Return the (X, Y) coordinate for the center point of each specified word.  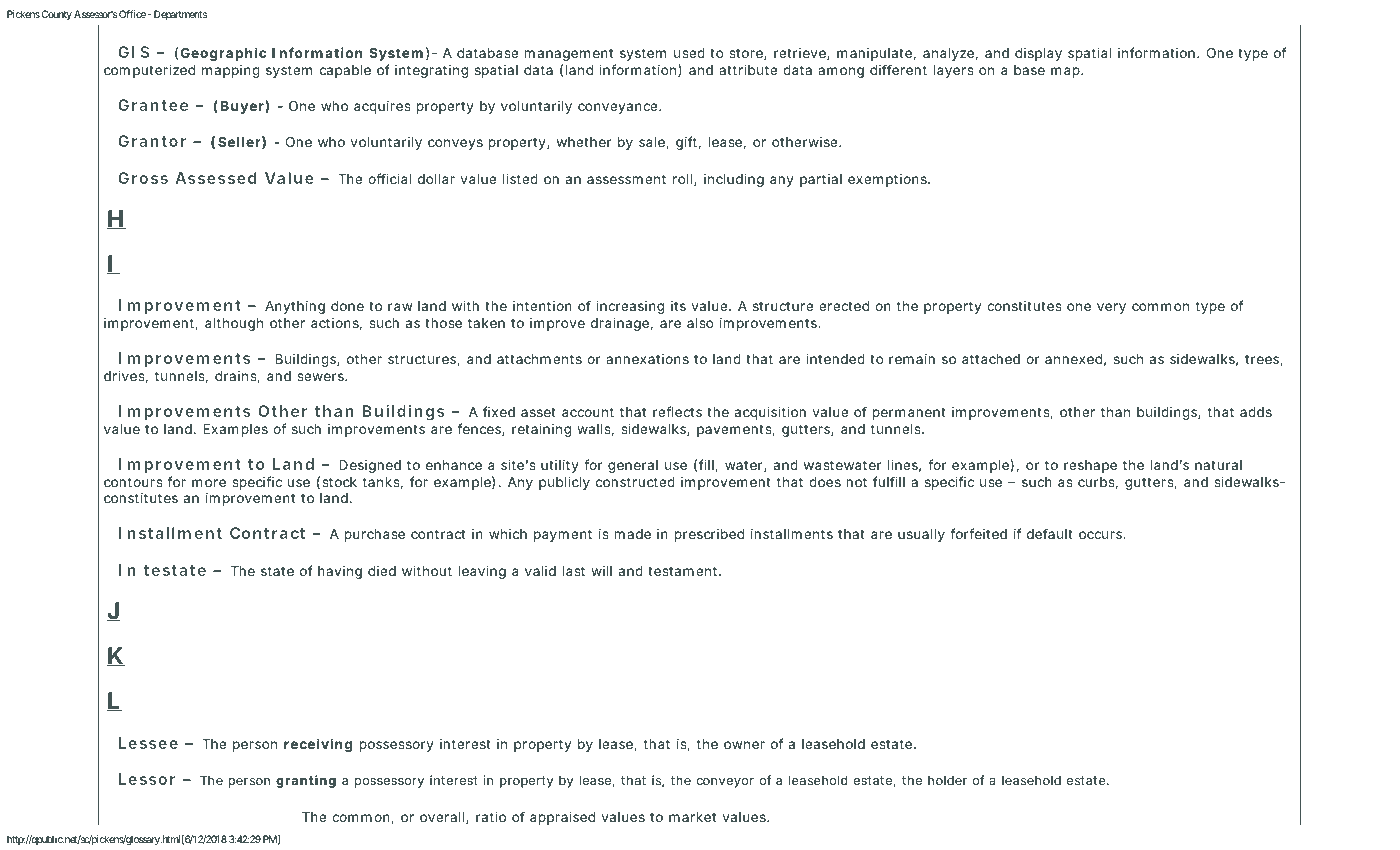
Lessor (146, 779)
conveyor (725, 783)
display (1038, 54)
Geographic (223, 54)
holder (947, 780)
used (689, 53)
